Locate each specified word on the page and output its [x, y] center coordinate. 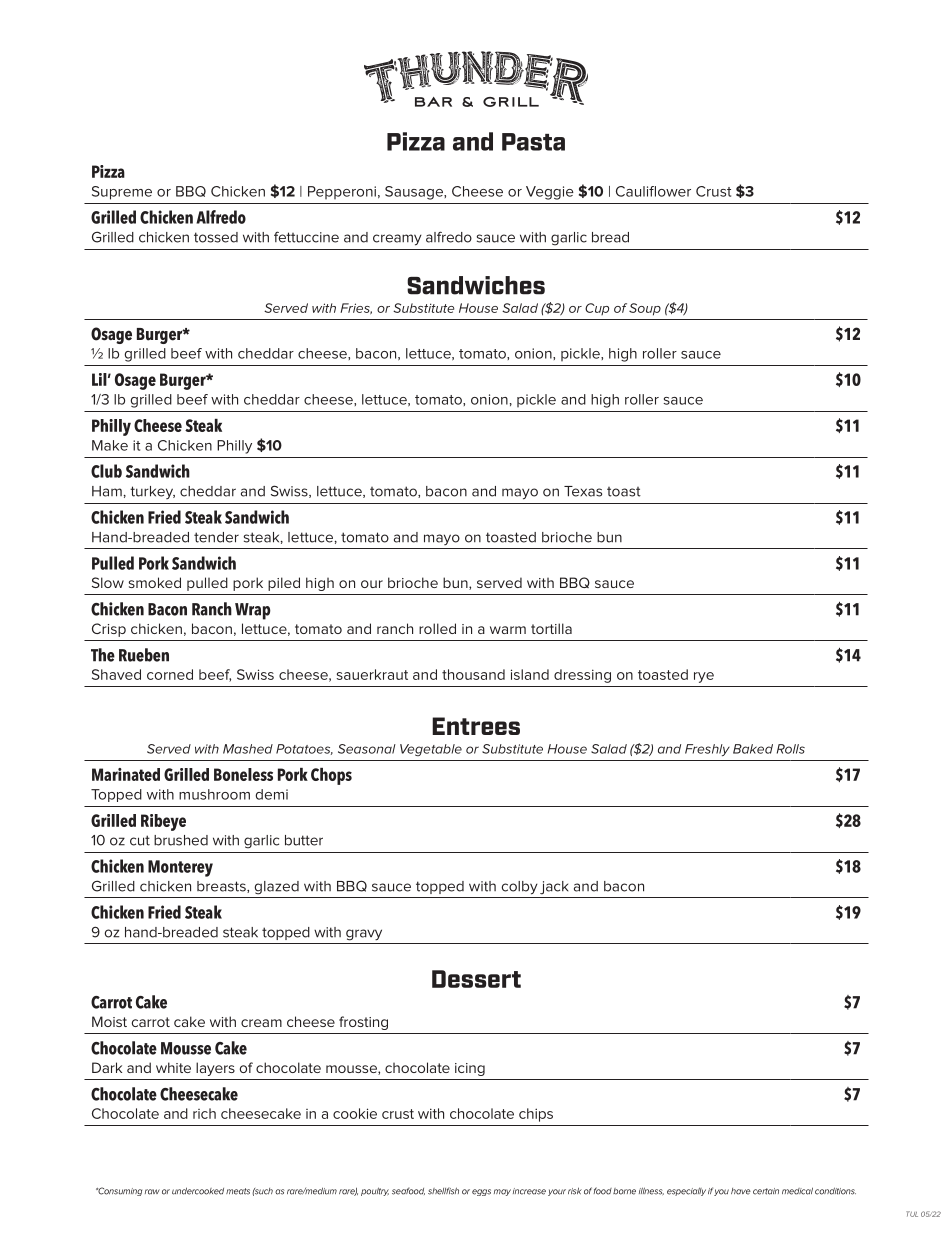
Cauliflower [653, 191]
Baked [753, 749]
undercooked [198, 1191]
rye [704, 677]
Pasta [533, 142]
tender [216, 537]
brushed [181, 840]
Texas [583, 491]
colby [519, 888]
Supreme [122, 193]
